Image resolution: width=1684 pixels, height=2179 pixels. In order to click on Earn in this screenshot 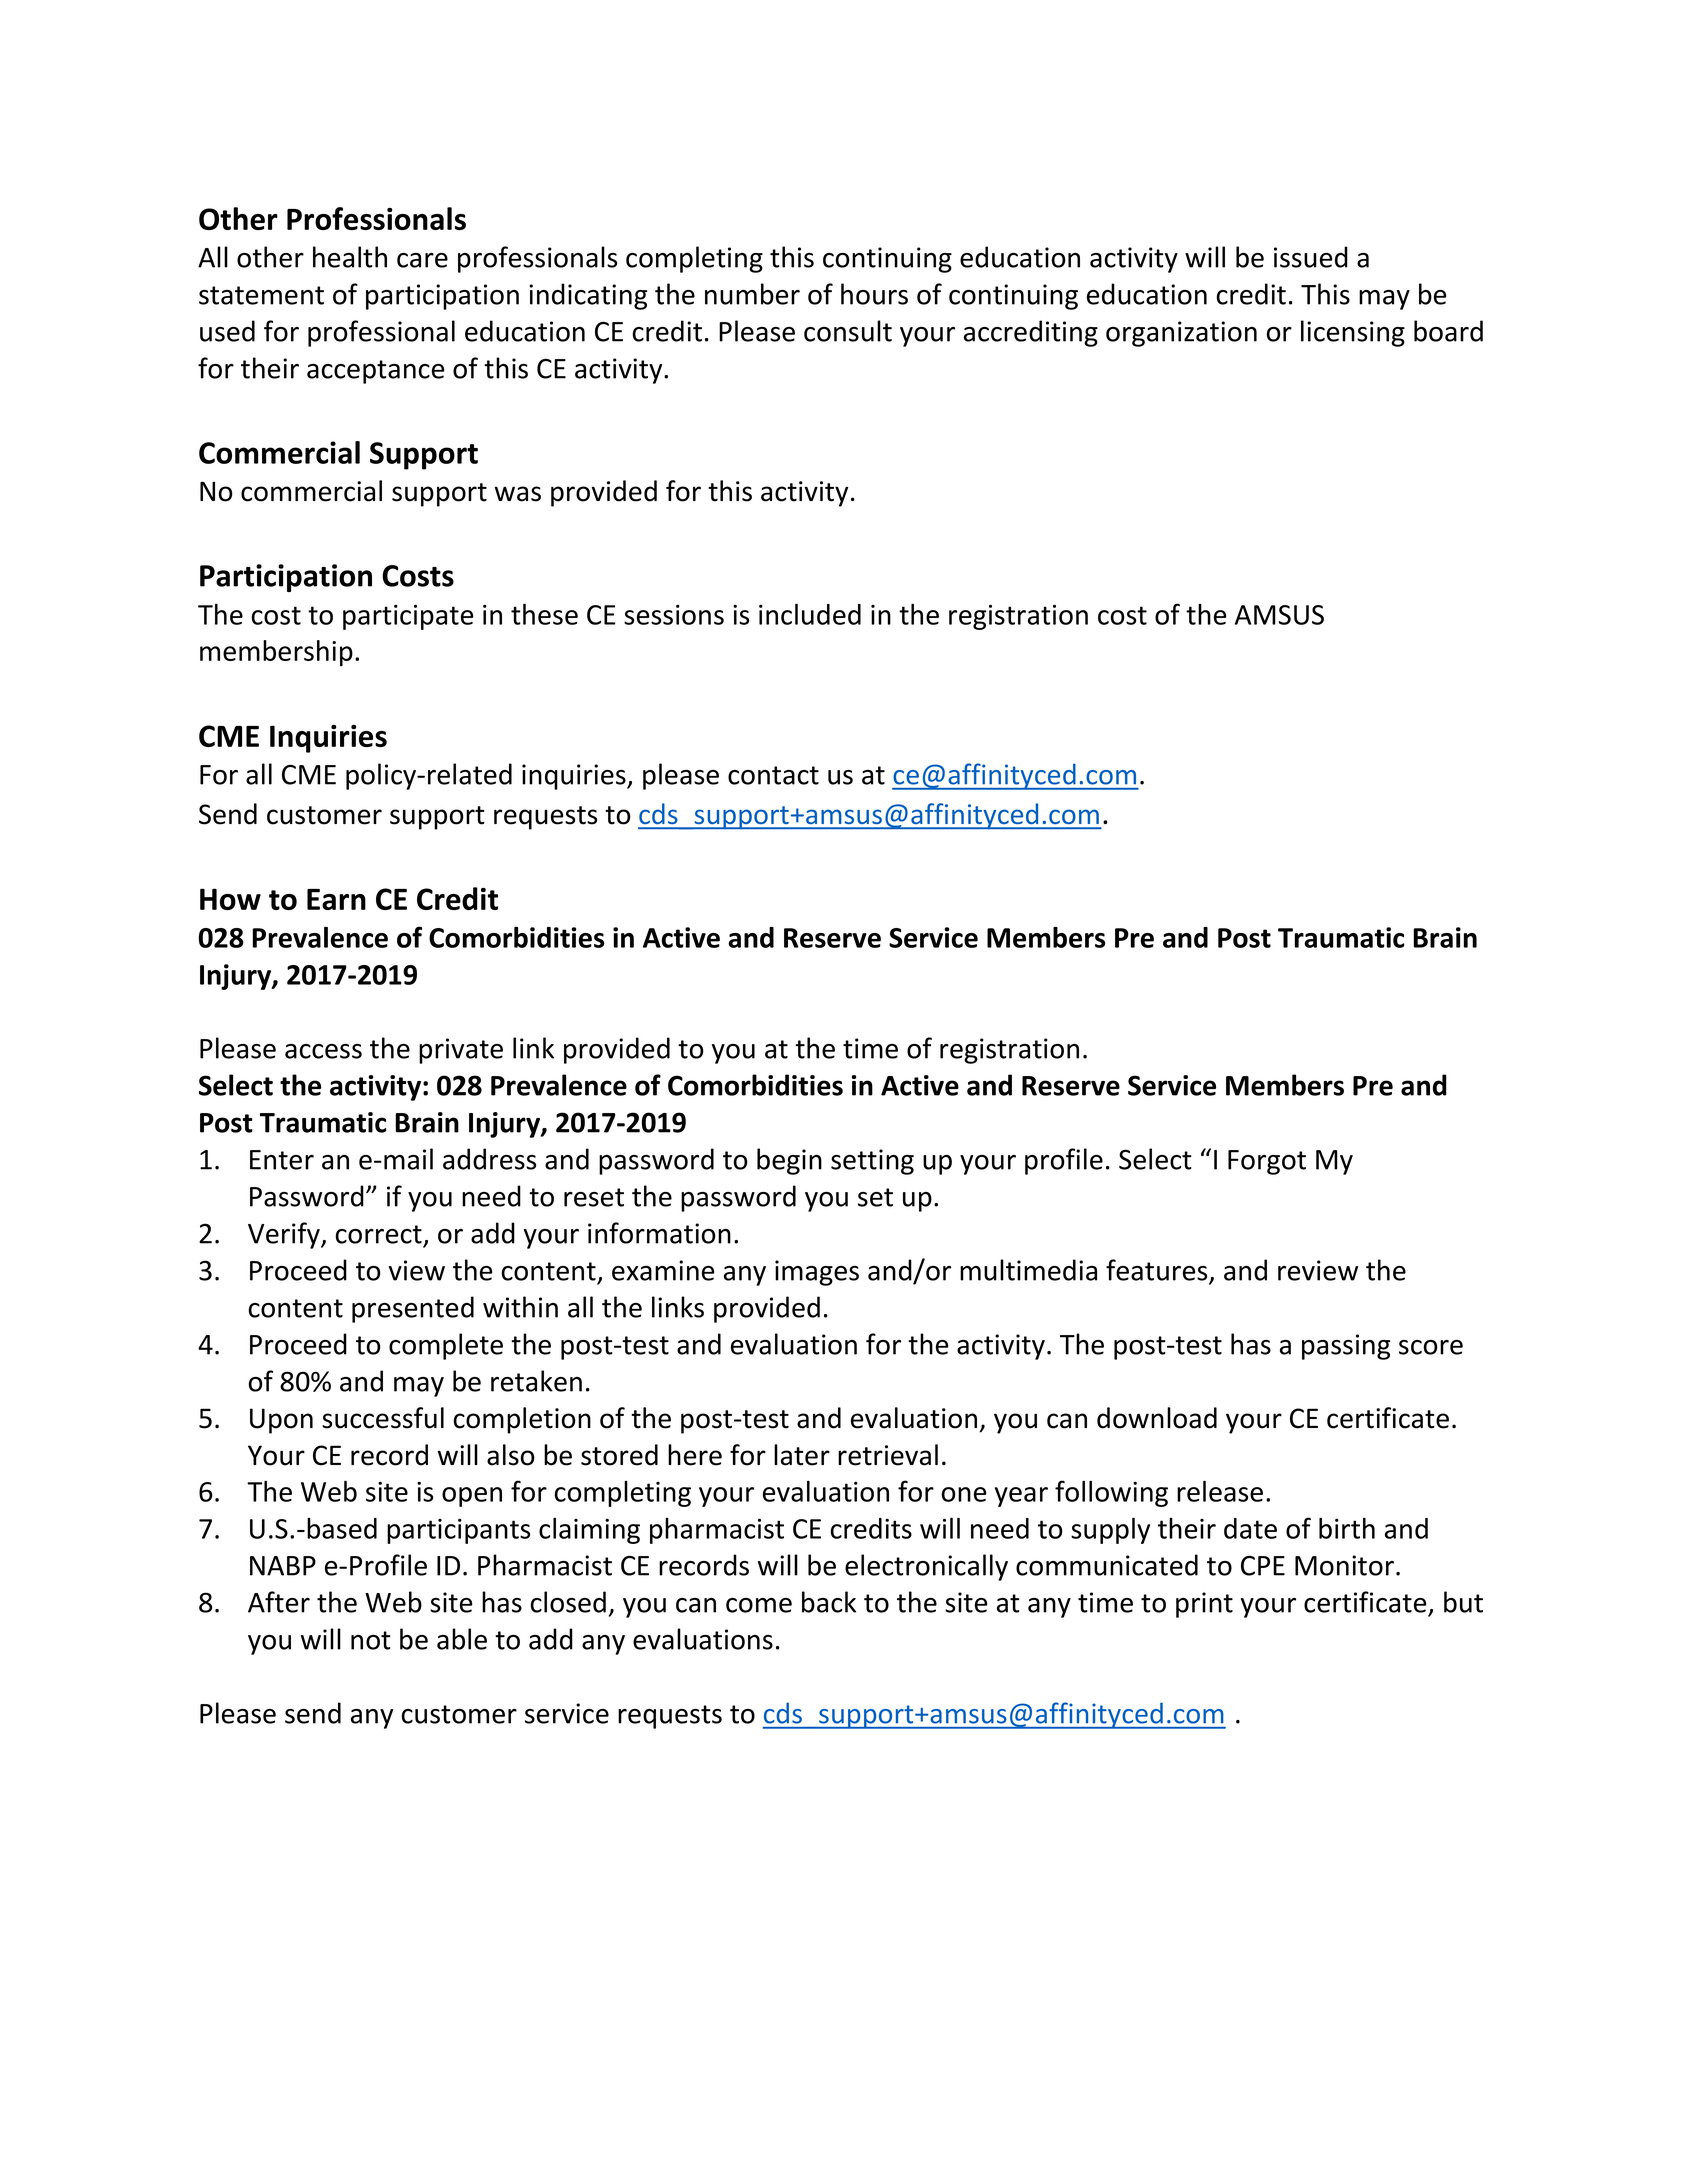, I will do `click(336, 899)`.
